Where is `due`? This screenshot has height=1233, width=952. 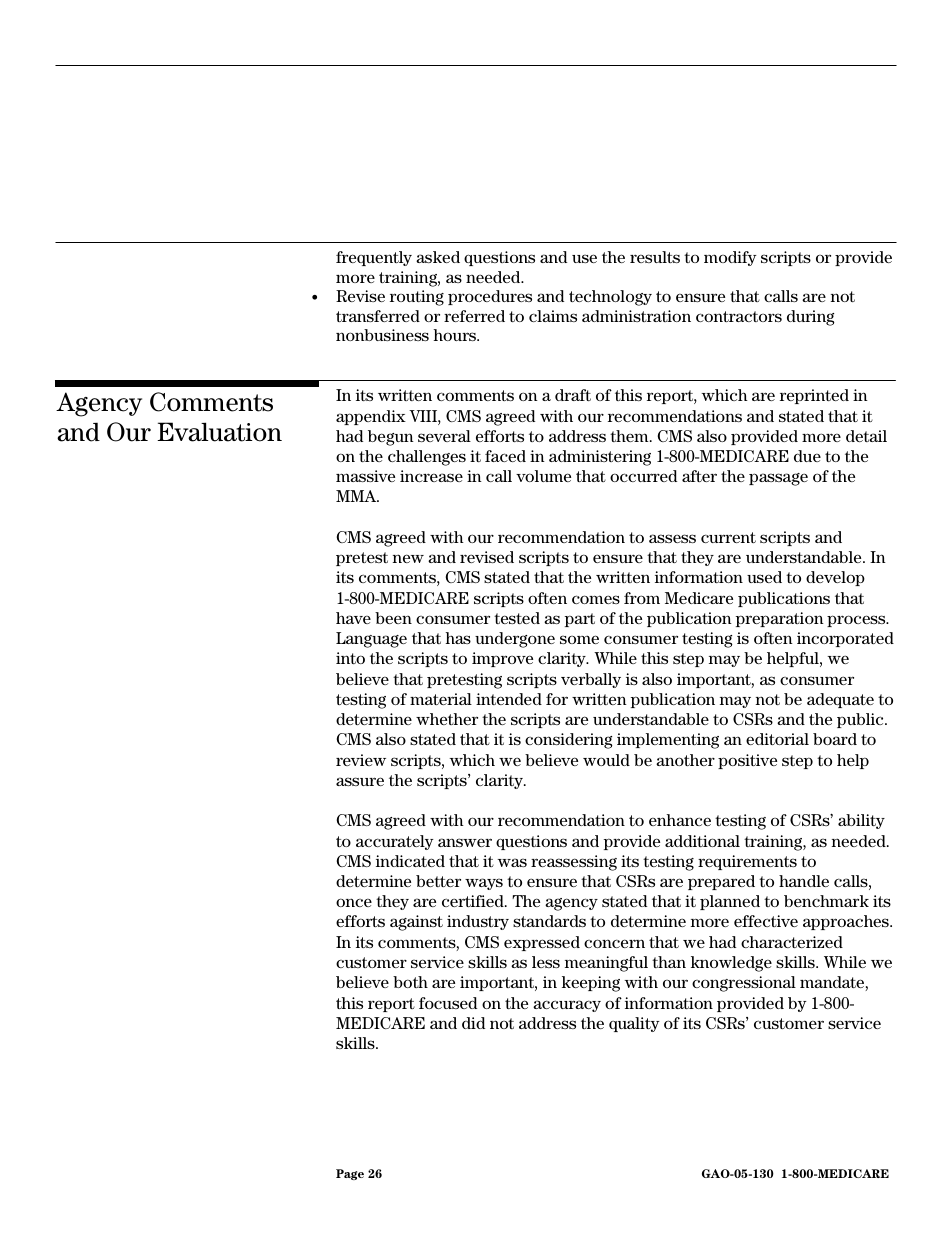
due is located at coordinates (807, 456).
